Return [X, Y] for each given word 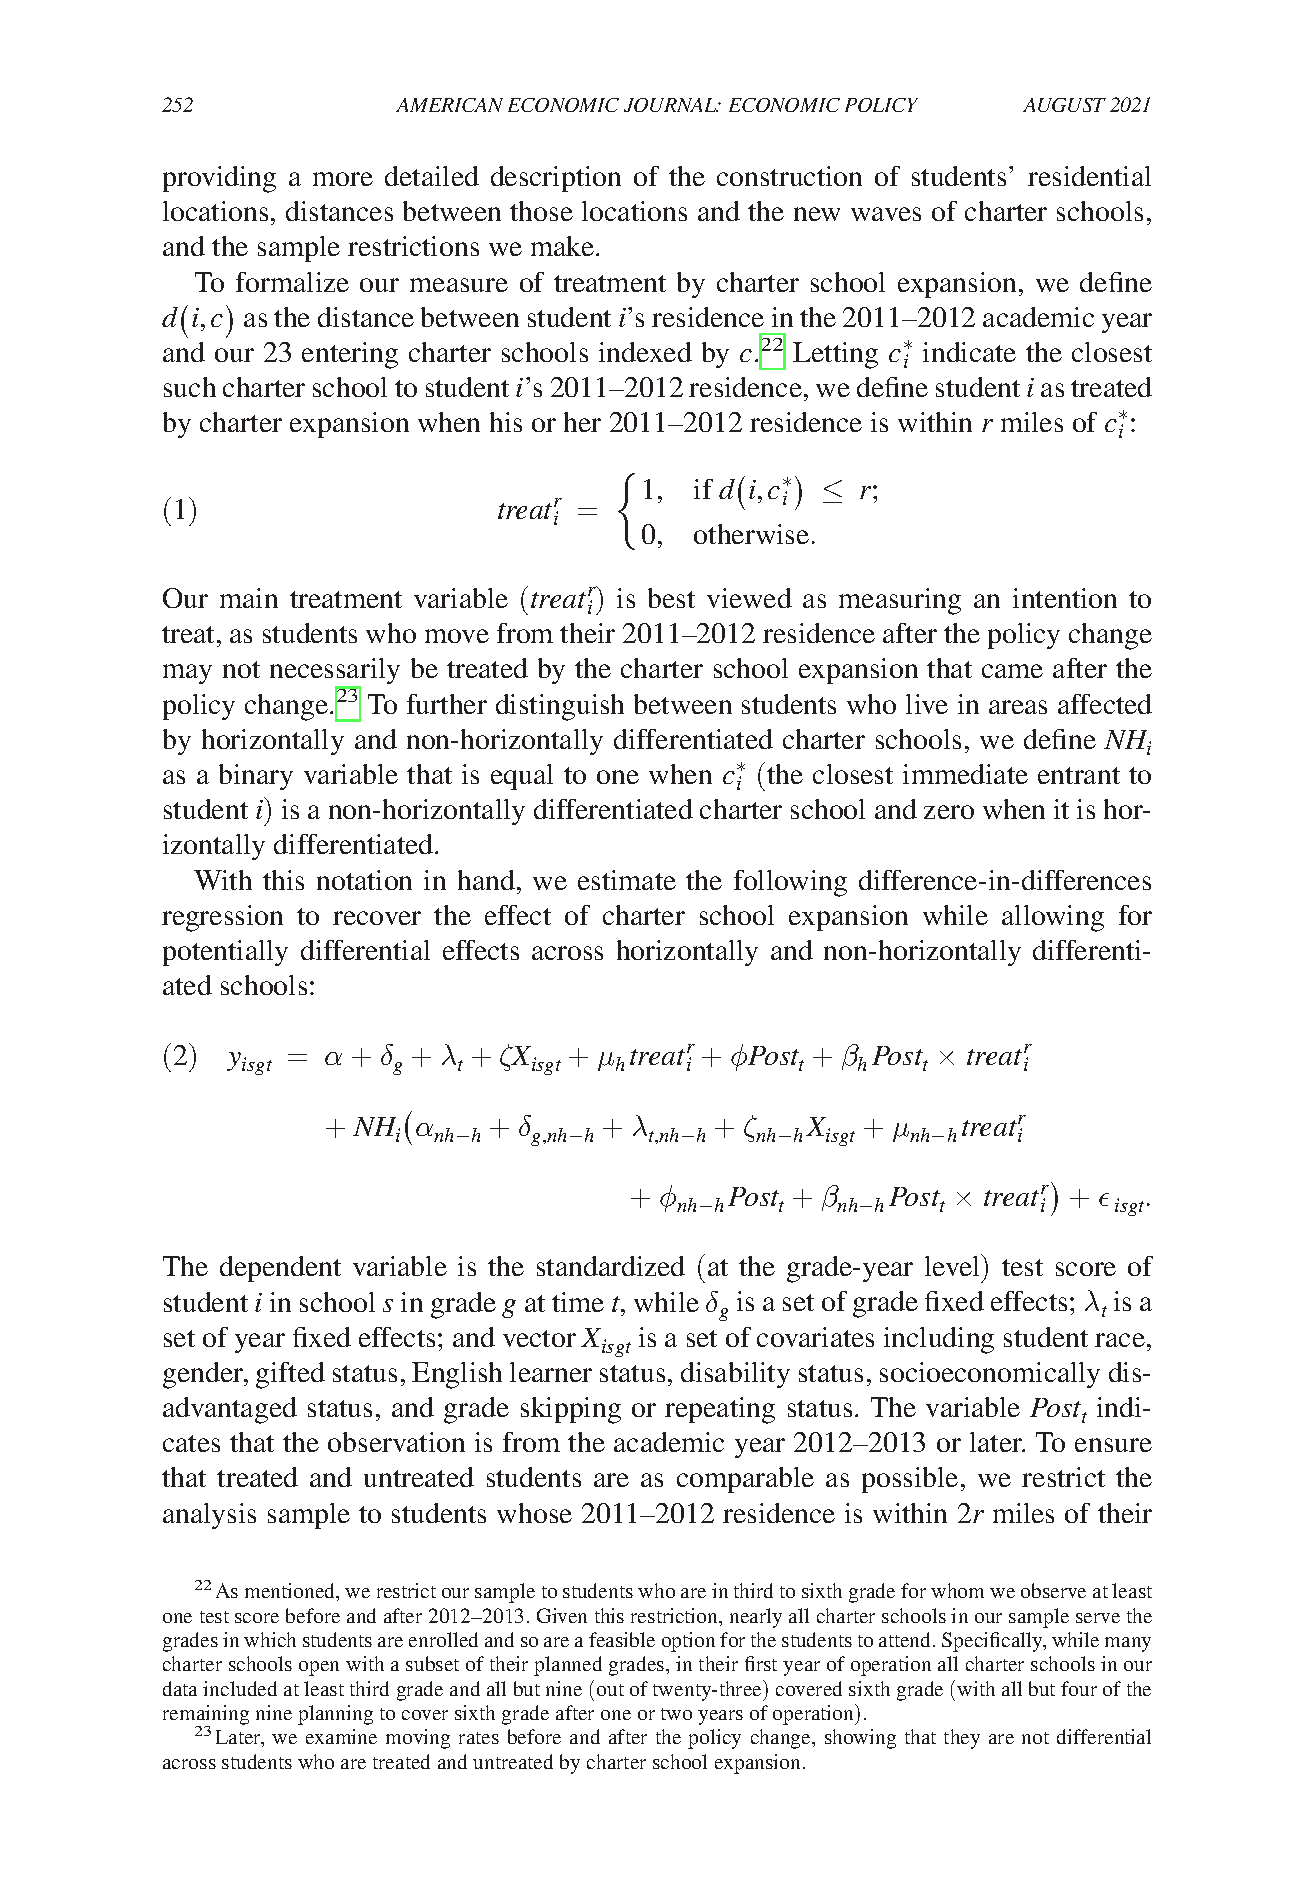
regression [222, 918]
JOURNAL [671, 105]
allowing [1053, 918]
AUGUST [1064, 105]
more [343, 179]
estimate [627, 880]
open [319, 1668]
